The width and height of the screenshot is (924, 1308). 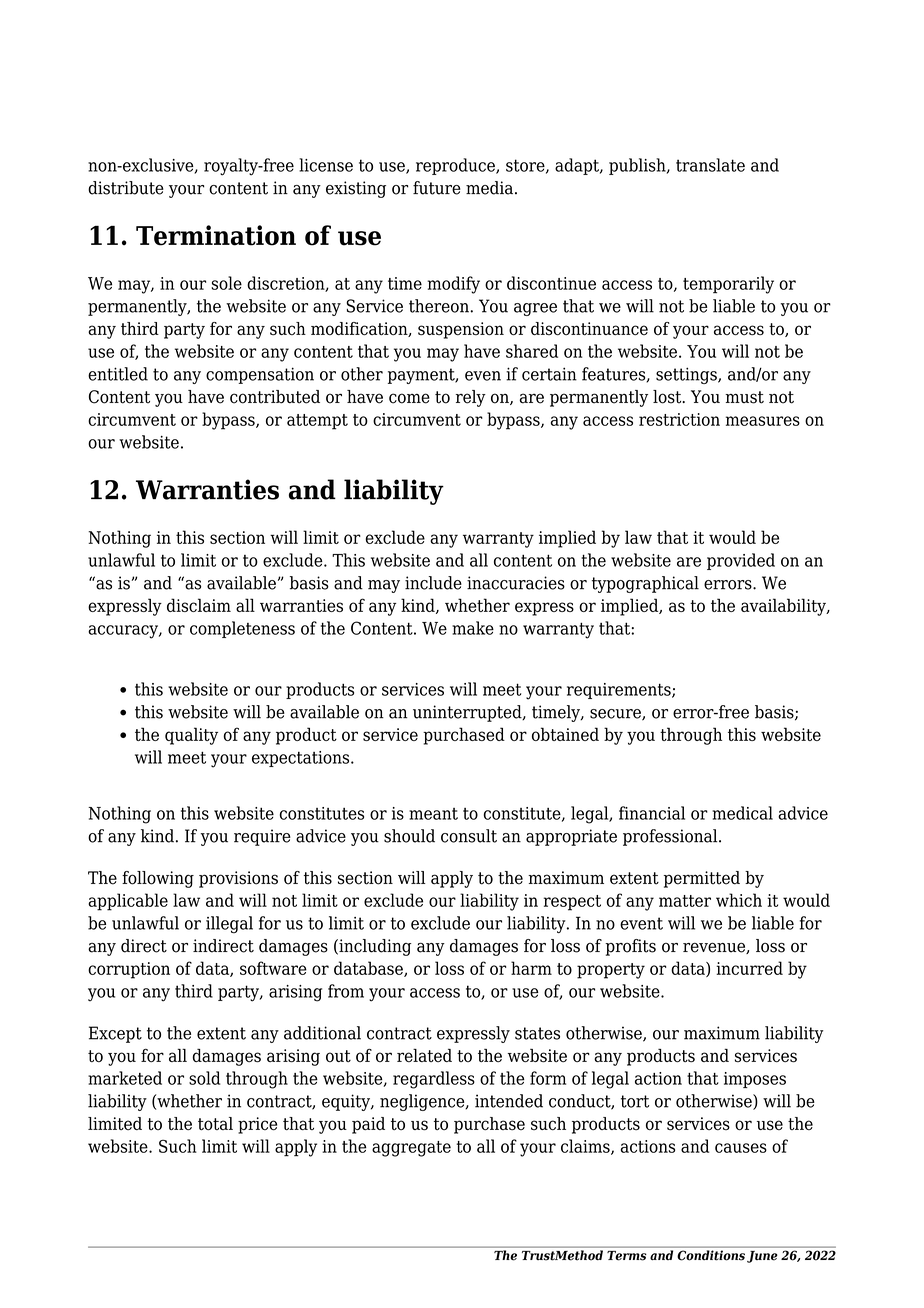 What do you see at coordinates (437, 188) in the screenshot?
I see `future` at bounding box center [437, 188].
